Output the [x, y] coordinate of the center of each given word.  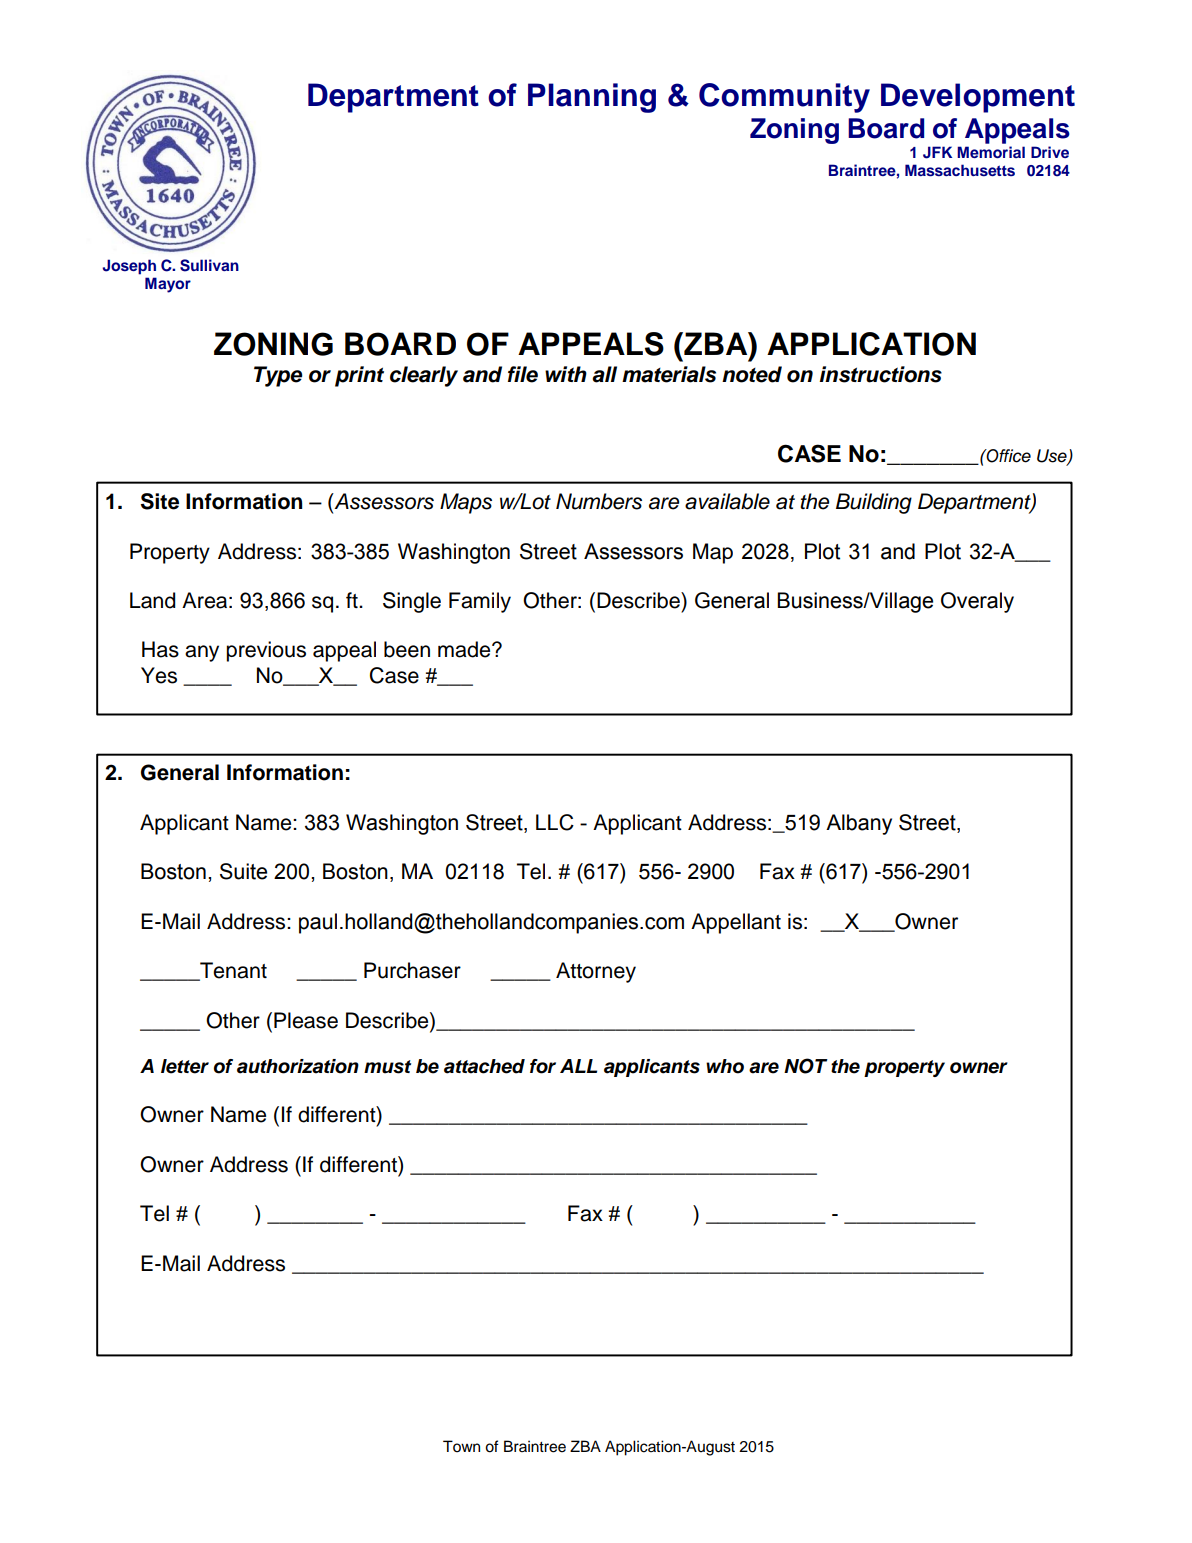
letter [185, 1066]
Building [874, 503]
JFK [937, 152]
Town [461, 1446]
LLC [555, 822]
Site [160, 501]
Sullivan [209, 265]
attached [484, 1066]
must [387, 1067]
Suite [243, 871]
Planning [592, 98]
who [725, 1066]
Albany [859, 824]
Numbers [599, 501]
